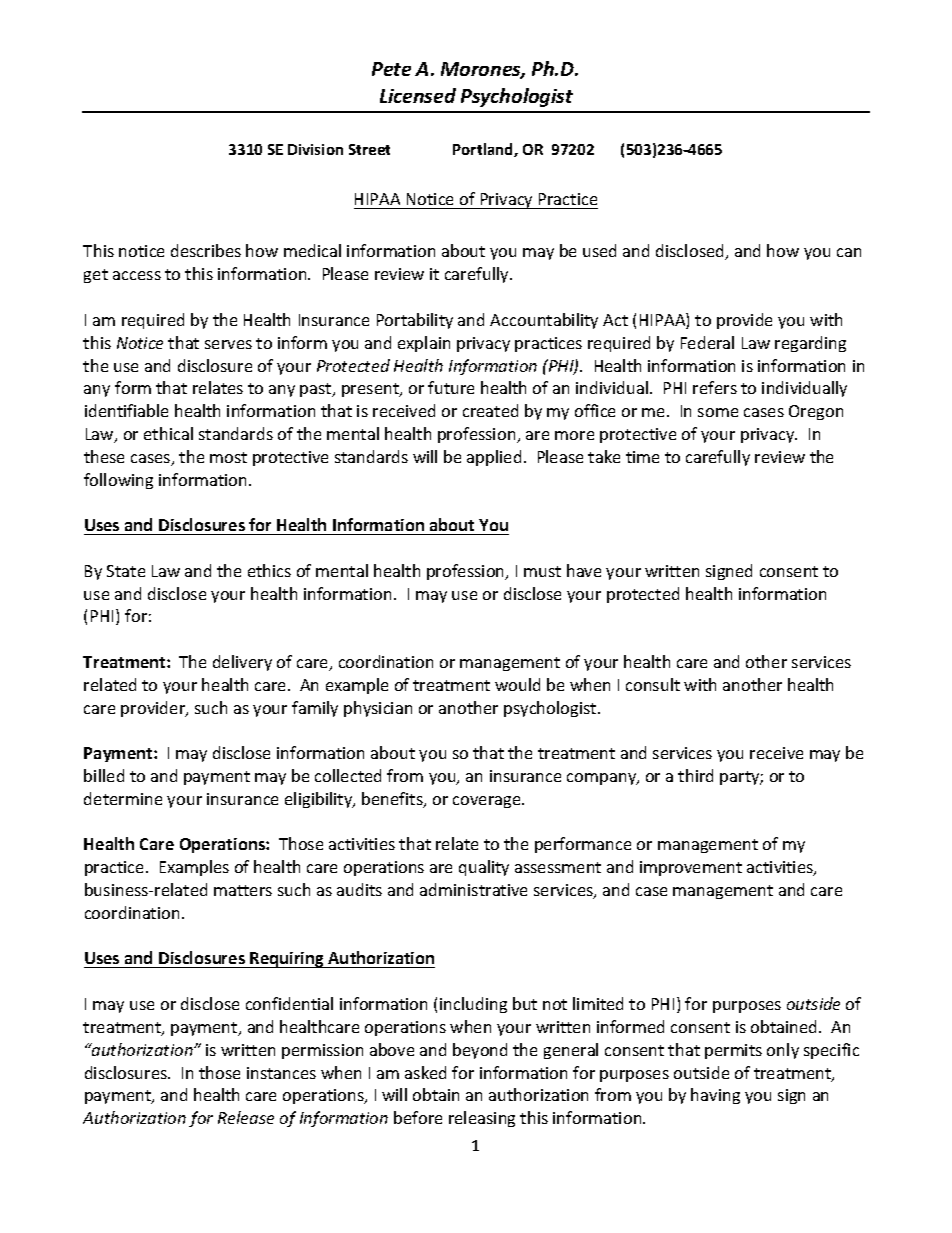 This screenshot has height=1233, width=952. What do you see at coordinates (315, 149) in the screenshot?
I see `Division` at bounding box center [315, 149].
